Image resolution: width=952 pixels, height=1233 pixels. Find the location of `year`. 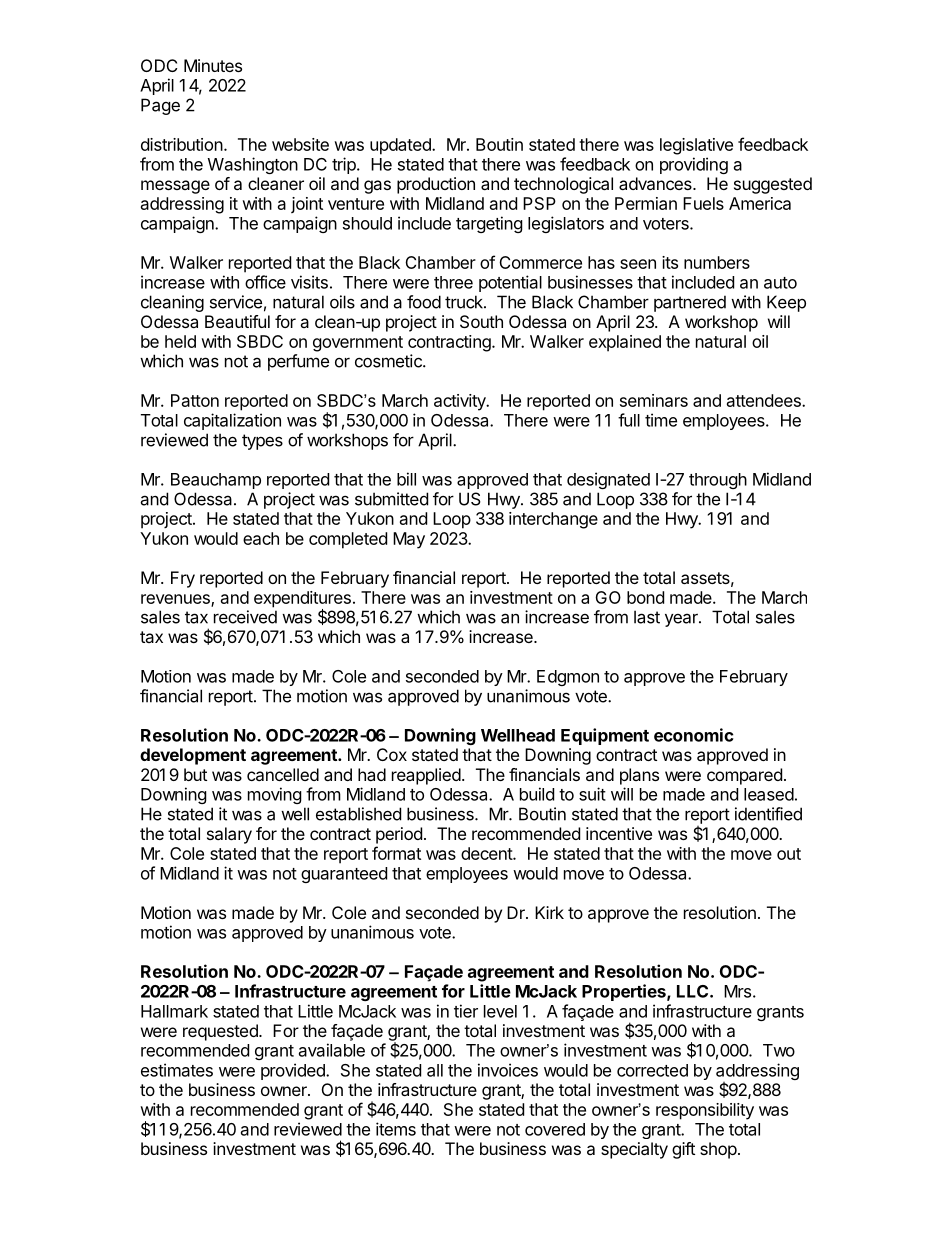

year is located at coordinates (682, 620).
